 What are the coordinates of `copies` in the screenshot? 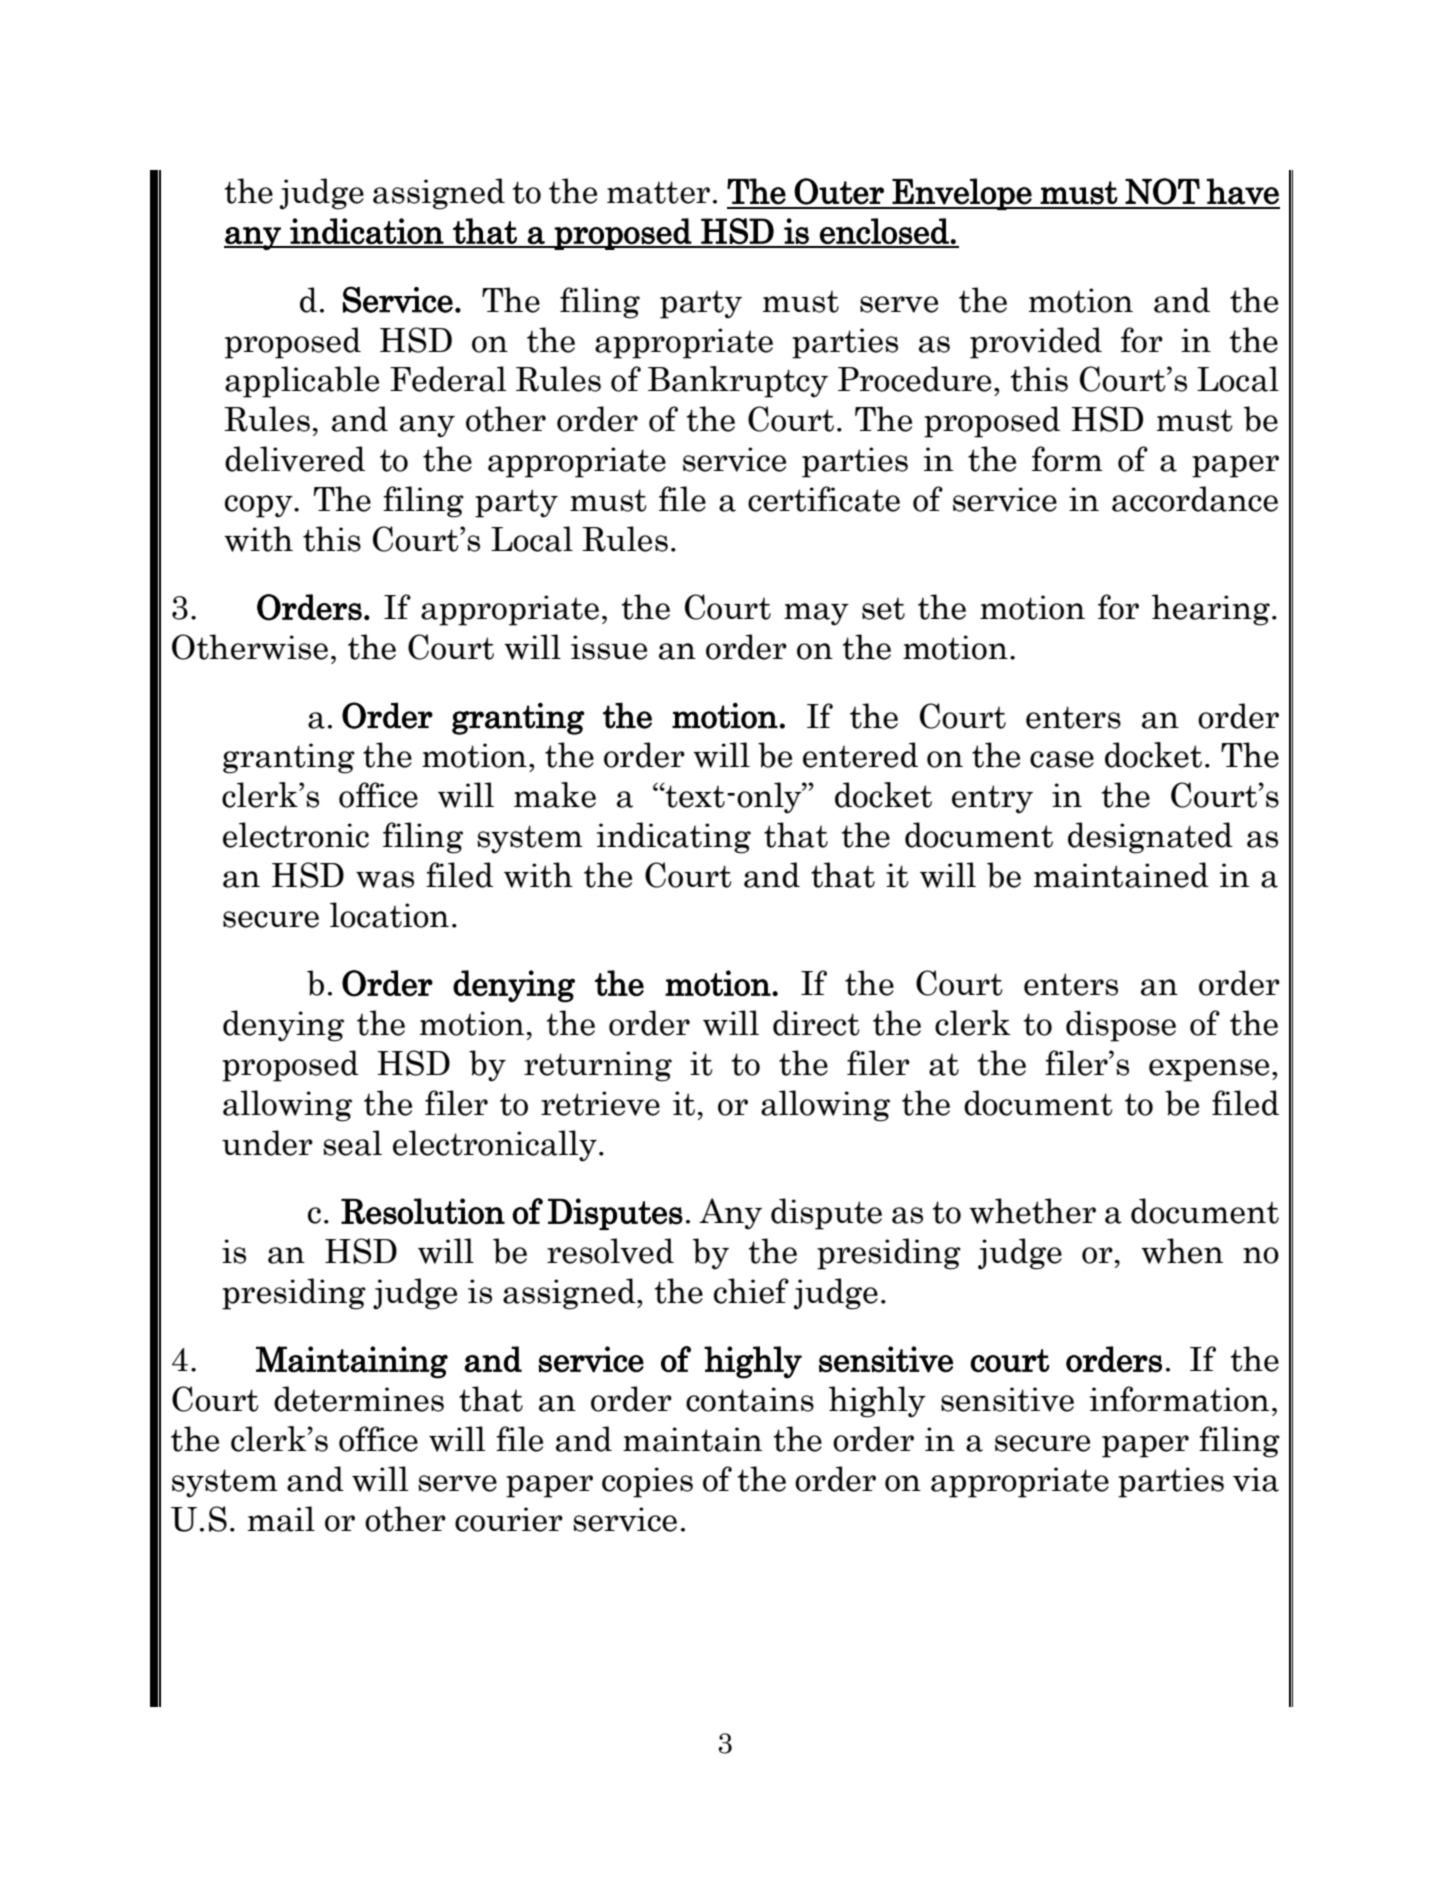 It's located at (647, 1482).
